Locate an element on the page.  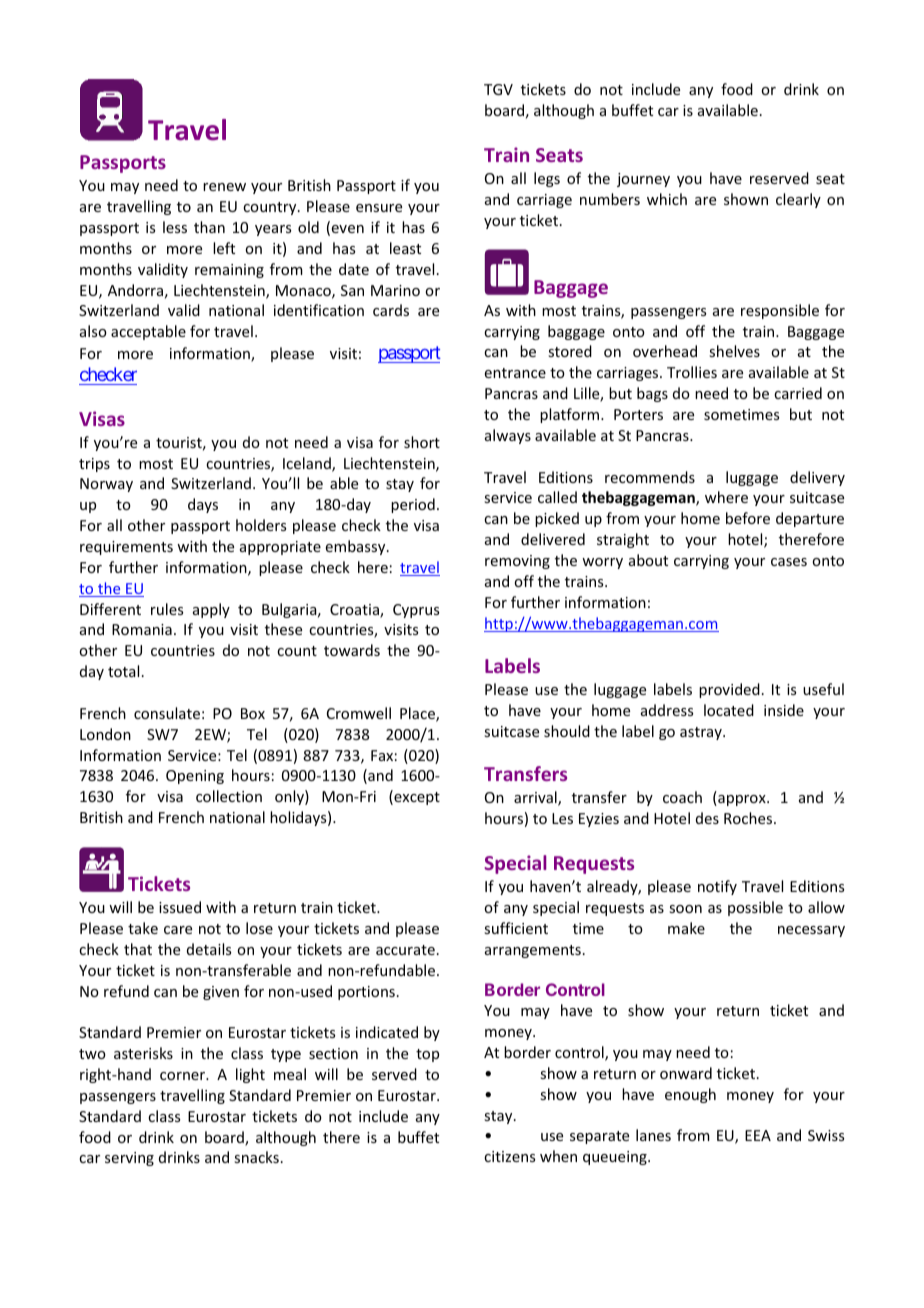
possible is located at coordinates (755, 908).
